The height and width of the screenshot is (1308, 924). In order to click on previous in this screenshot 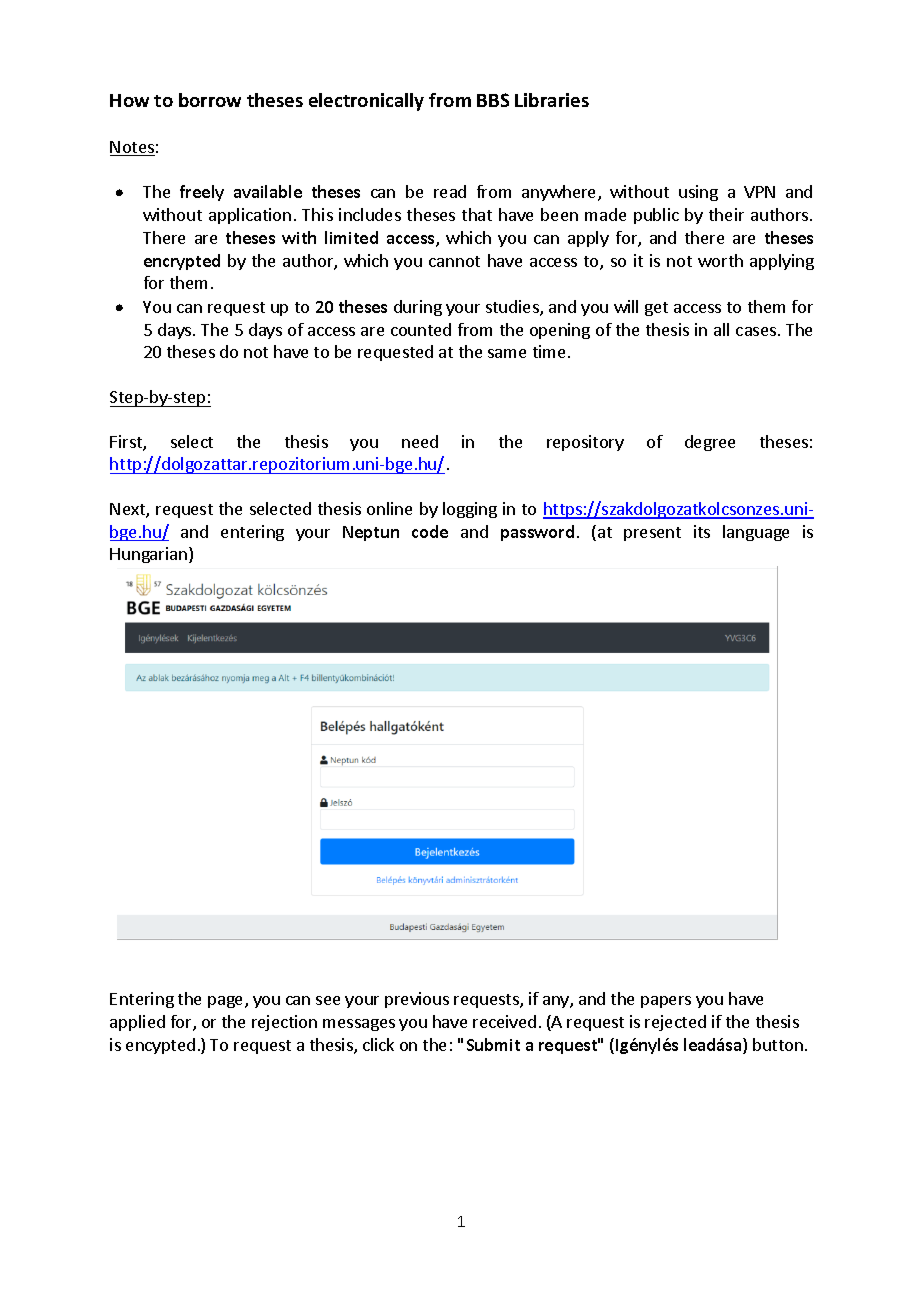, I will do `click(417, 1000)`.
